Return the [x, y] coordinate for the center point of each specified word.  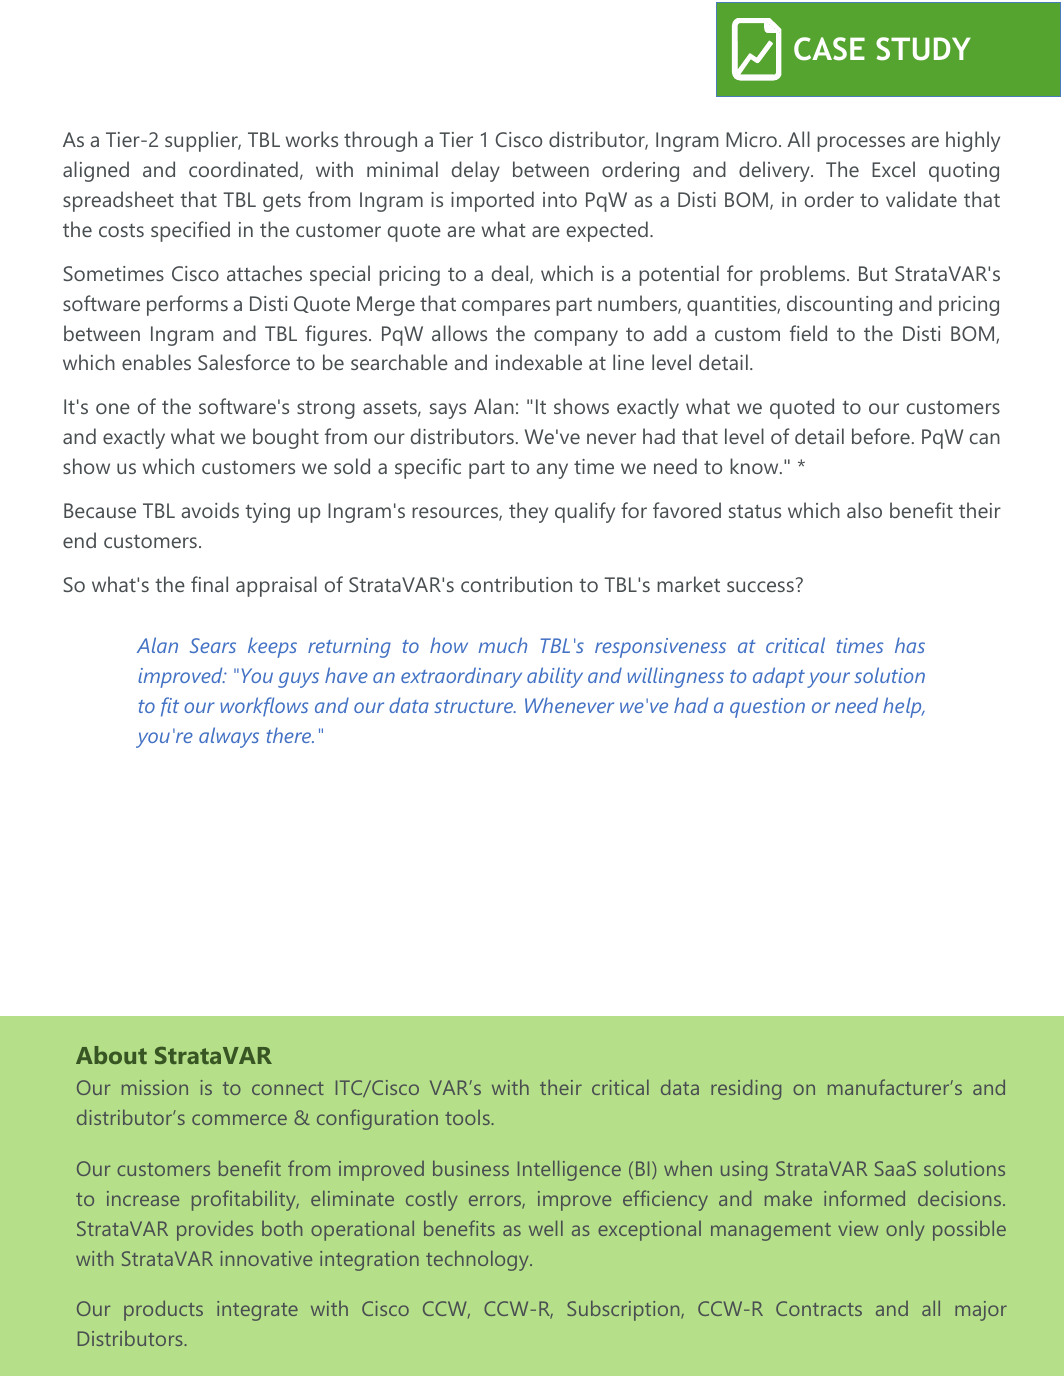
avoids [210, 510]
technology [478, 1261]
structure [475, 706]
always [229, 737]
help [903, 707]
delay [476, 171]
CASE [829, 49]
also [864, 510]
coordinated [243, 169]
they [528, 512]
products [163, 1311]
